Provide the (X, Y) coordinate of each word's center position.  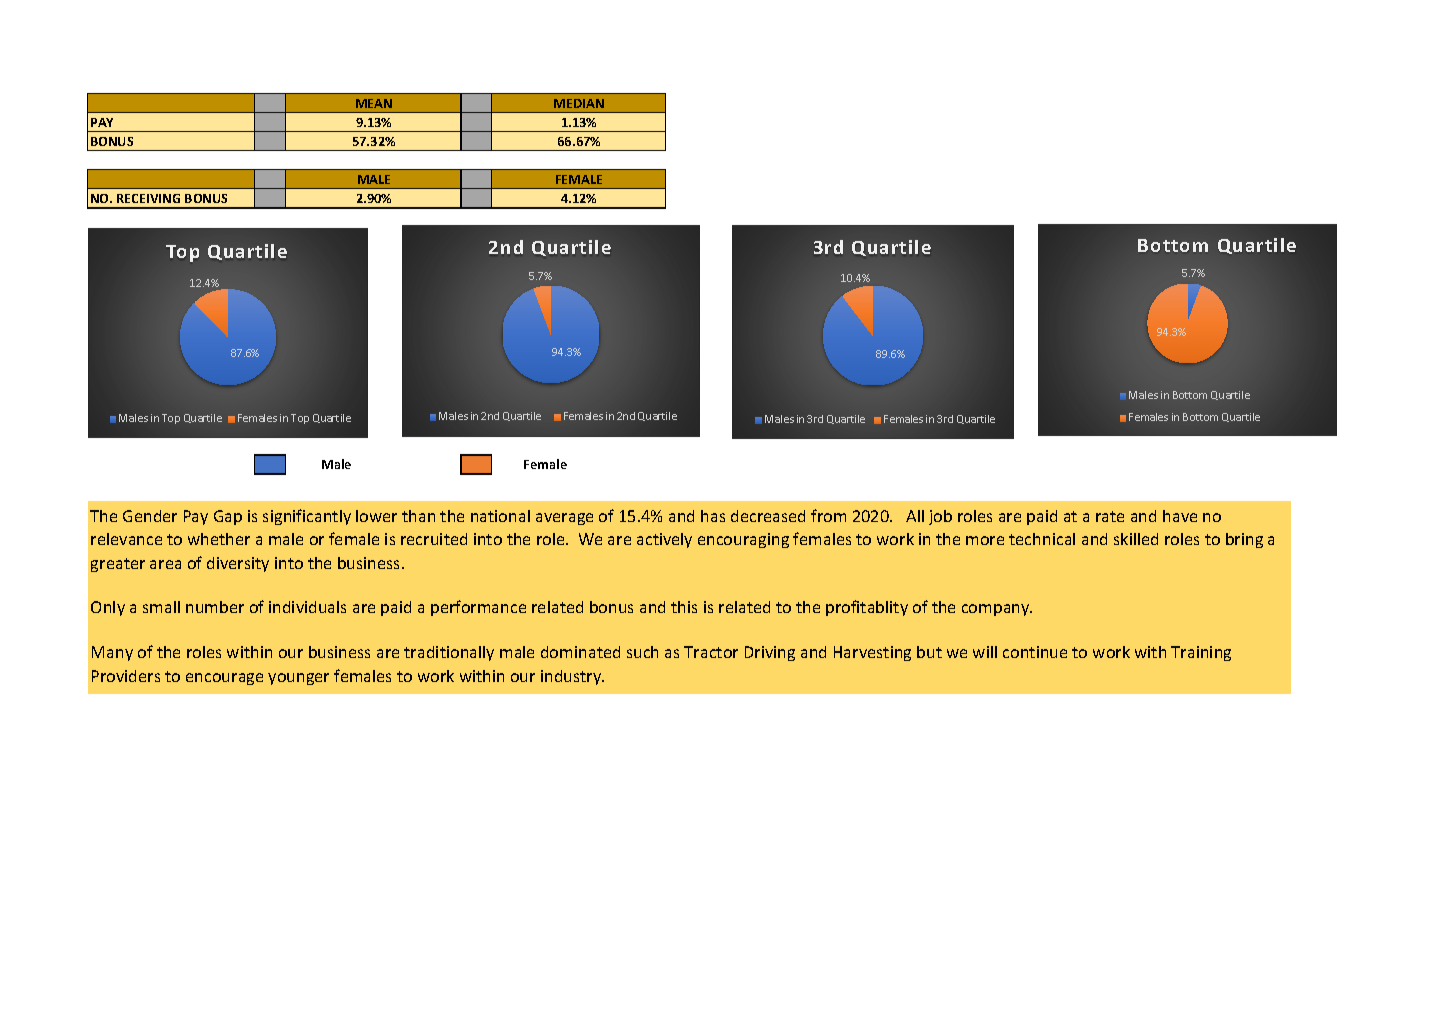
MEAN (374, 103)
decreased (768, 516)
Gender (150, 516)
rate (1110, 516)
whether (219, 539)
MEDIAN (579, 103)
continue (1035, 652)
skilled (1136, 539)
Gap (228, 517)
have (1180, 516)
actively (664, 540)
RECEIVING (148, 198)
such (642, 652)
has (713, 516)
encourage (224, 679)
